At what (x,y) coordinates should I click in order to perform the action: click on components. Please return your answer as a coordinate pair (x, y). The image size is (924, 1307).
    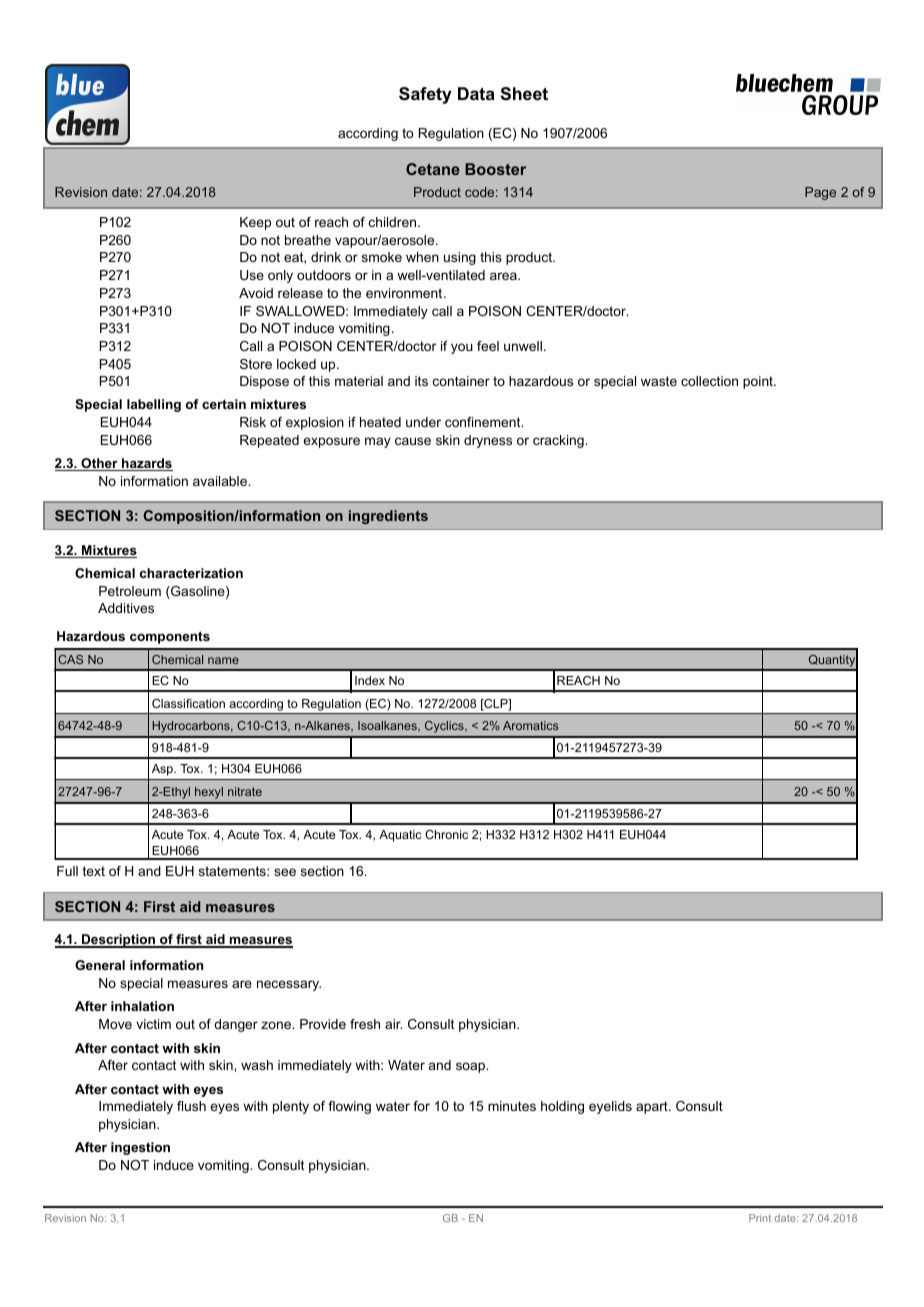
    Looking at the image, I should click on (170, 637).
